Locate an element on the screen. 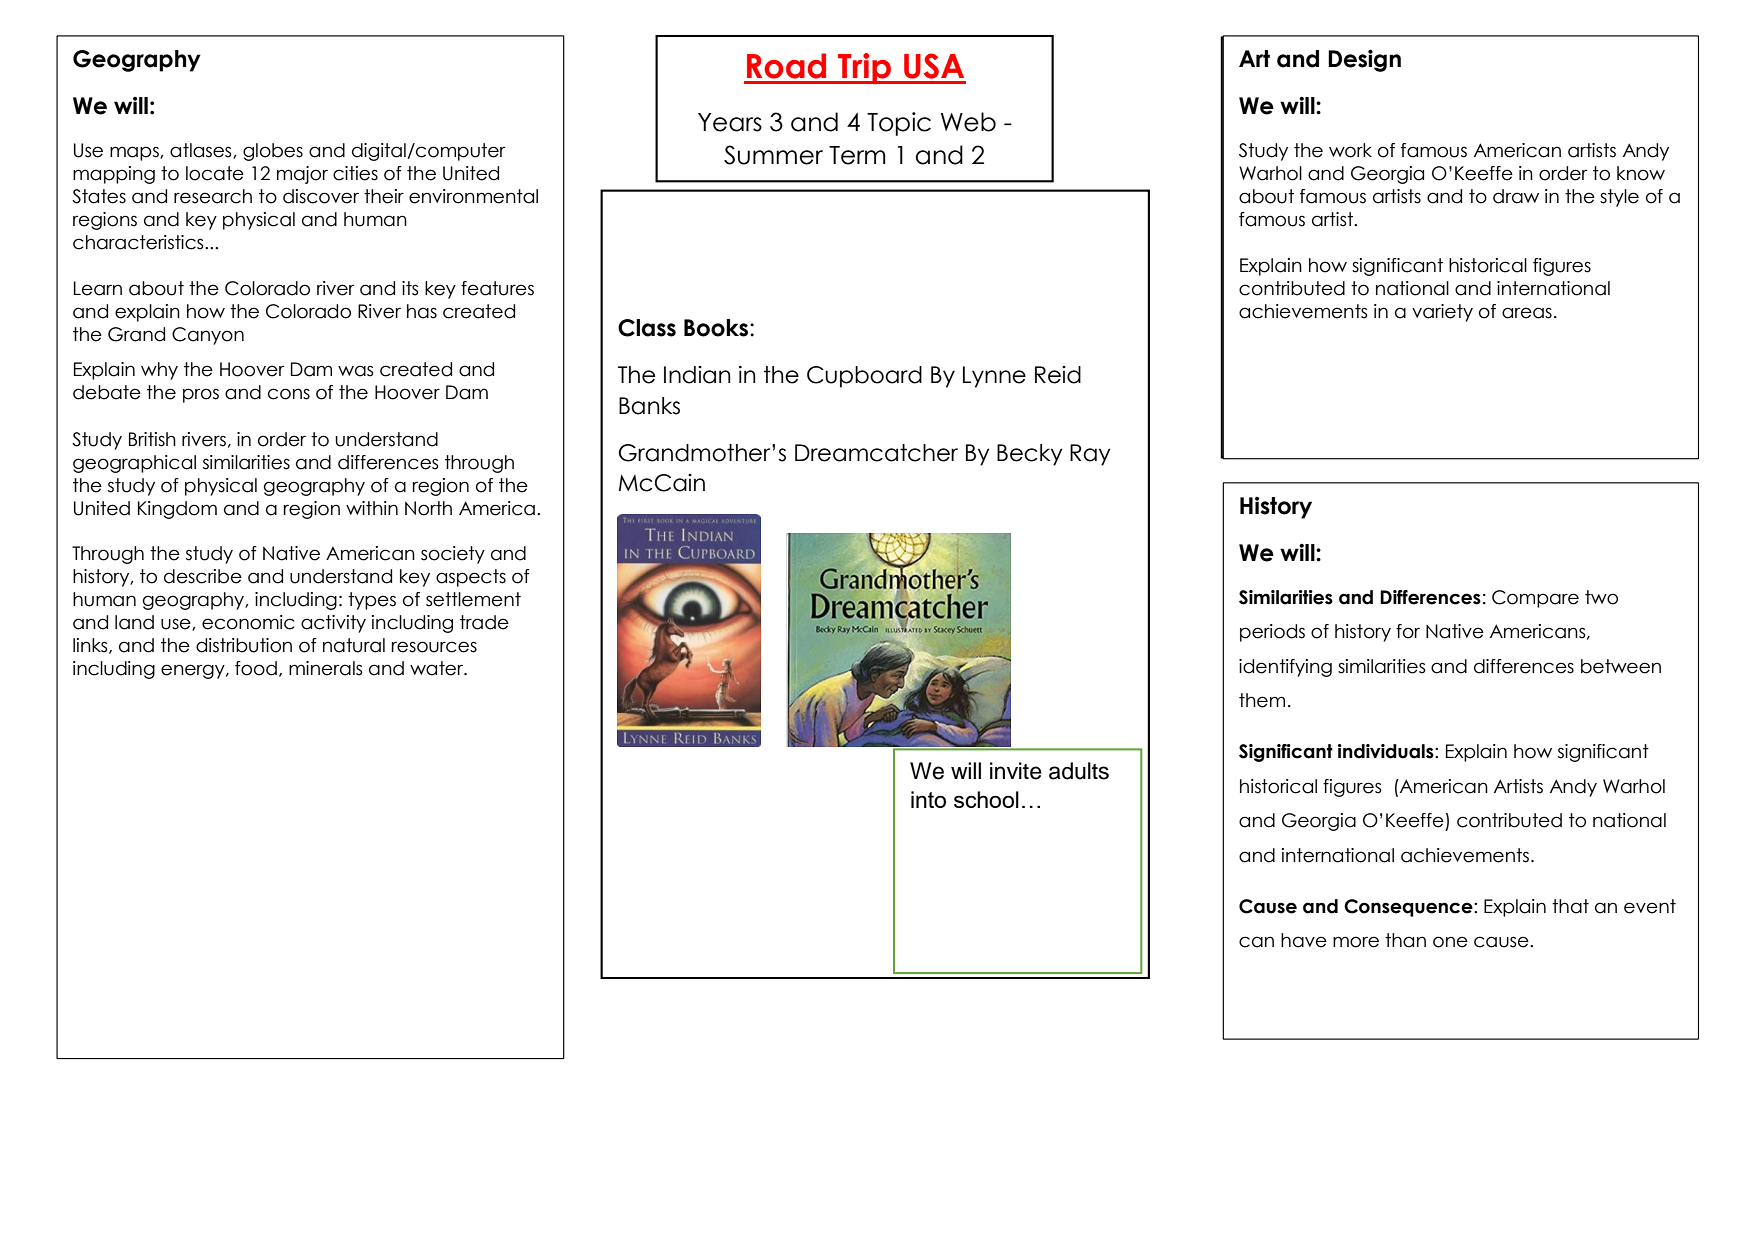  variety is located at coordinates (1442, 313).
